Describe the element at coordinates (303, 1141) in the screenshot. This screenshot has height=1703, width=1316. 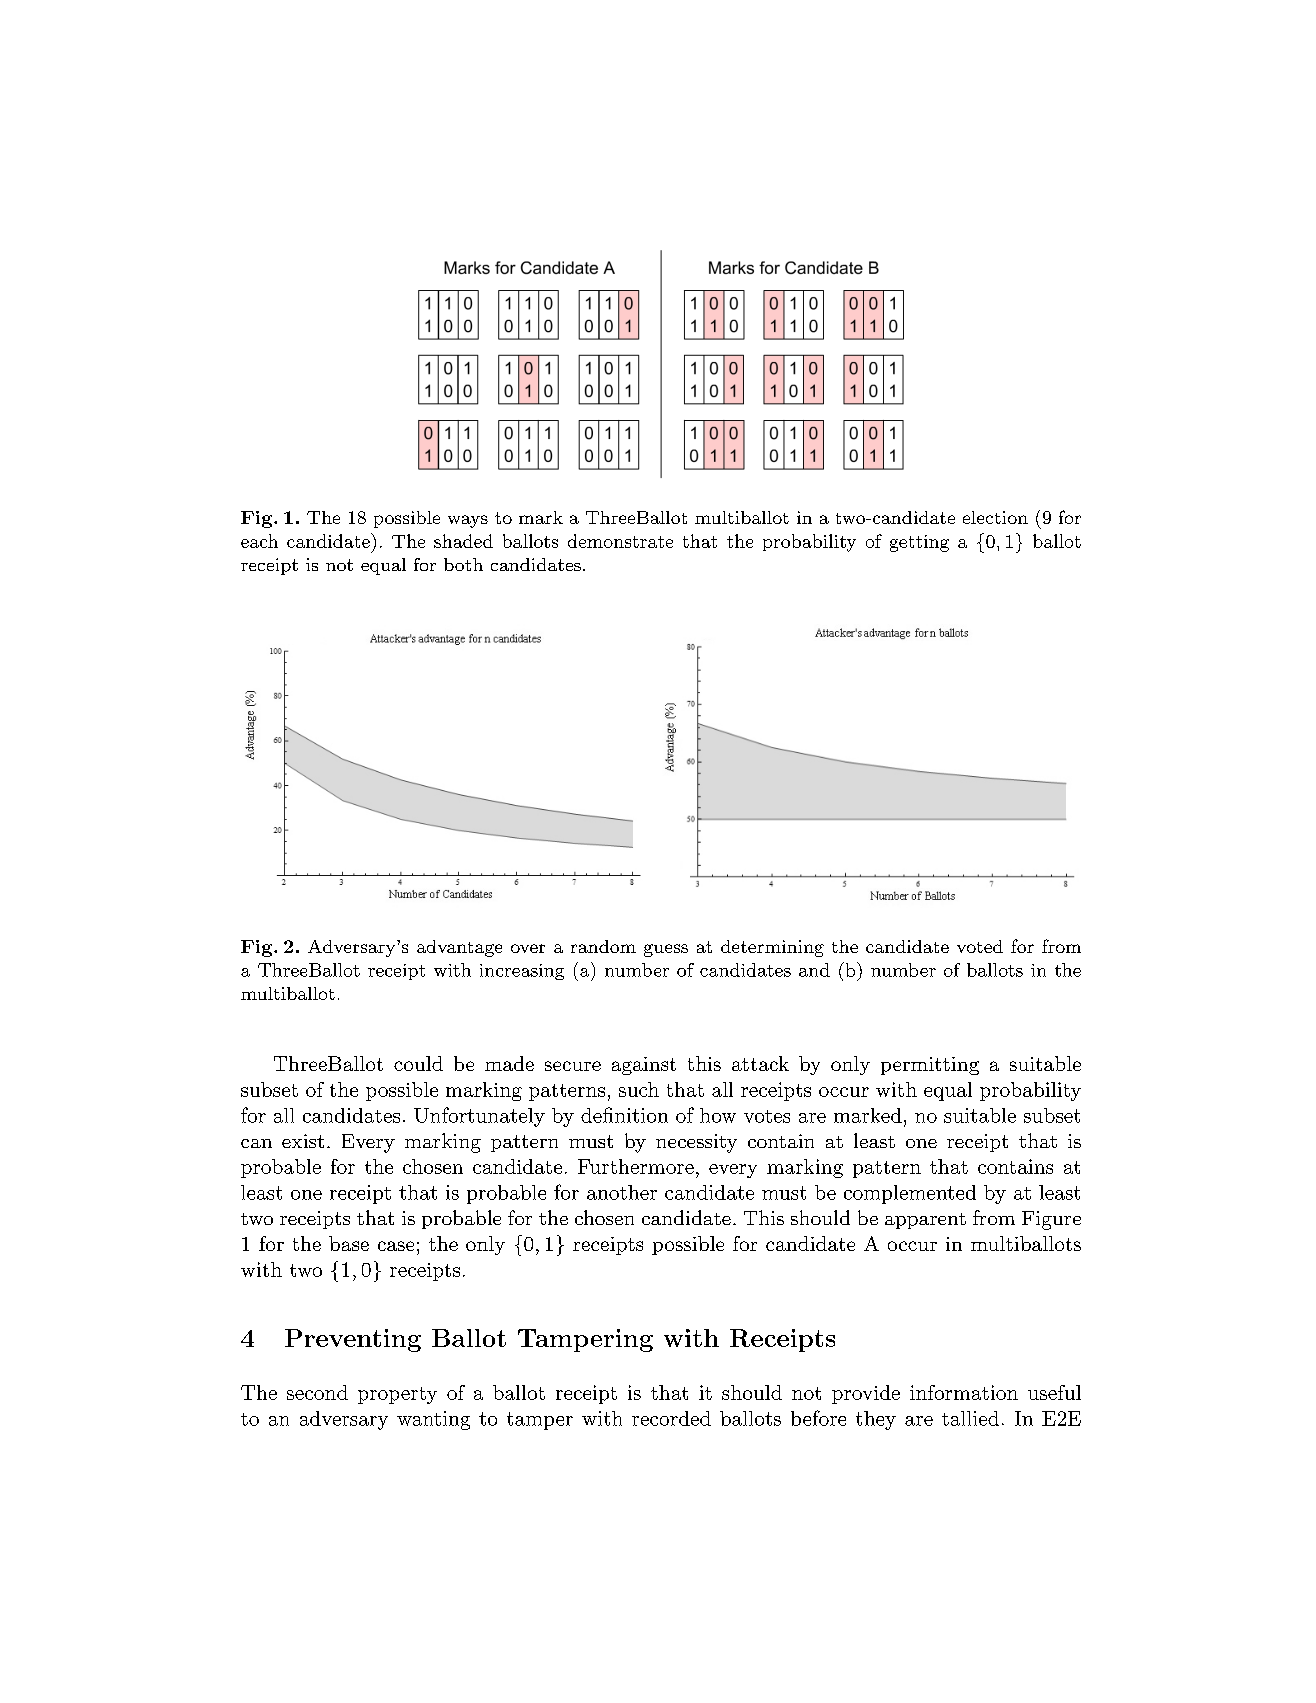
I see `exist` at that location.
